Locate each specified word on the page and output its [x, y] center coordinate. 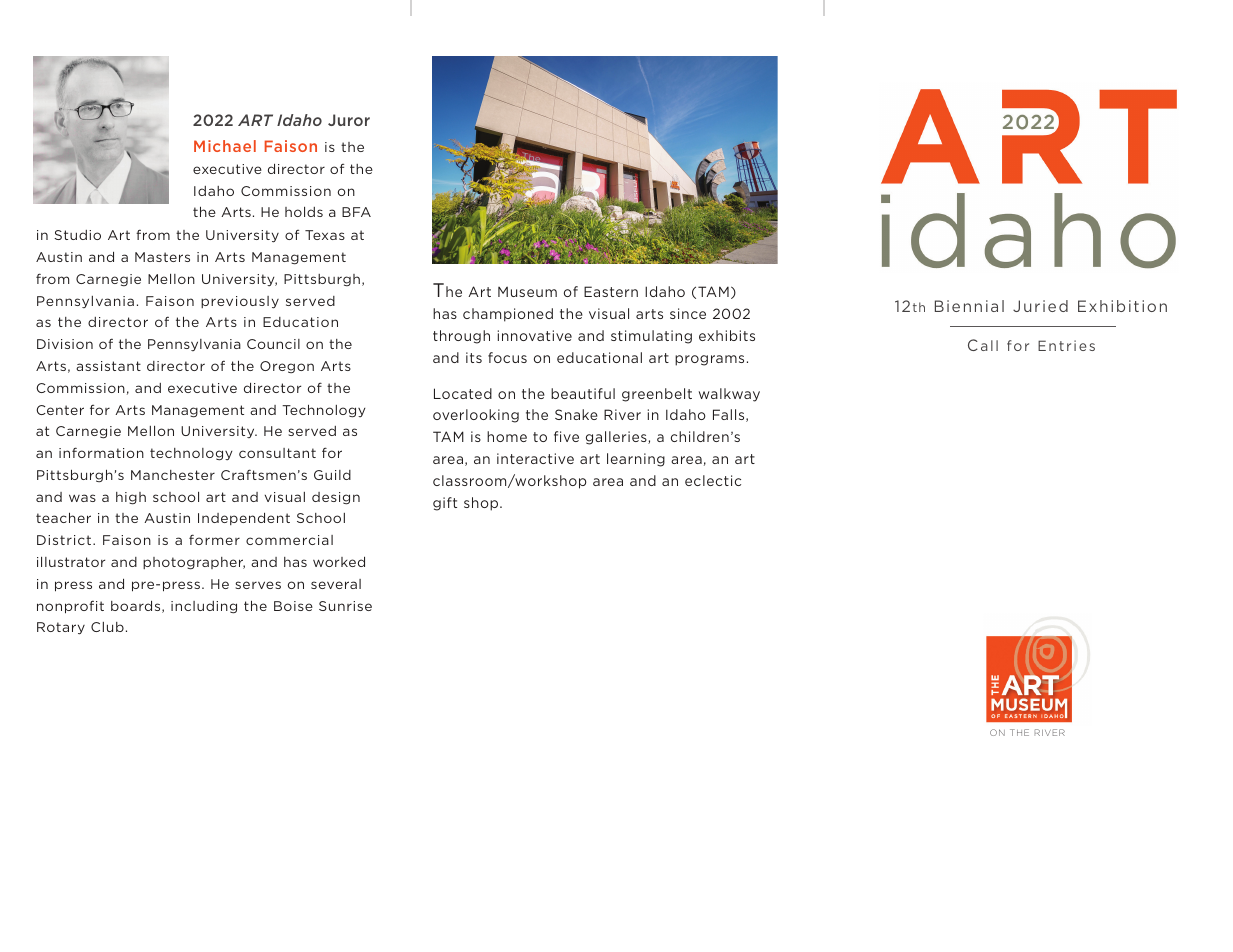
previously [240, 302]
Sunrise [345, 606]
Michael [225, 146]
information [101, 452]
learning [636, 460]
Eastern [611, 291]
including [204, 607]
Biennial [969, 306]
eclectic [713, 480]
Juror [349, 120]
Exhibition [1122, 306]
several [336, 584]
